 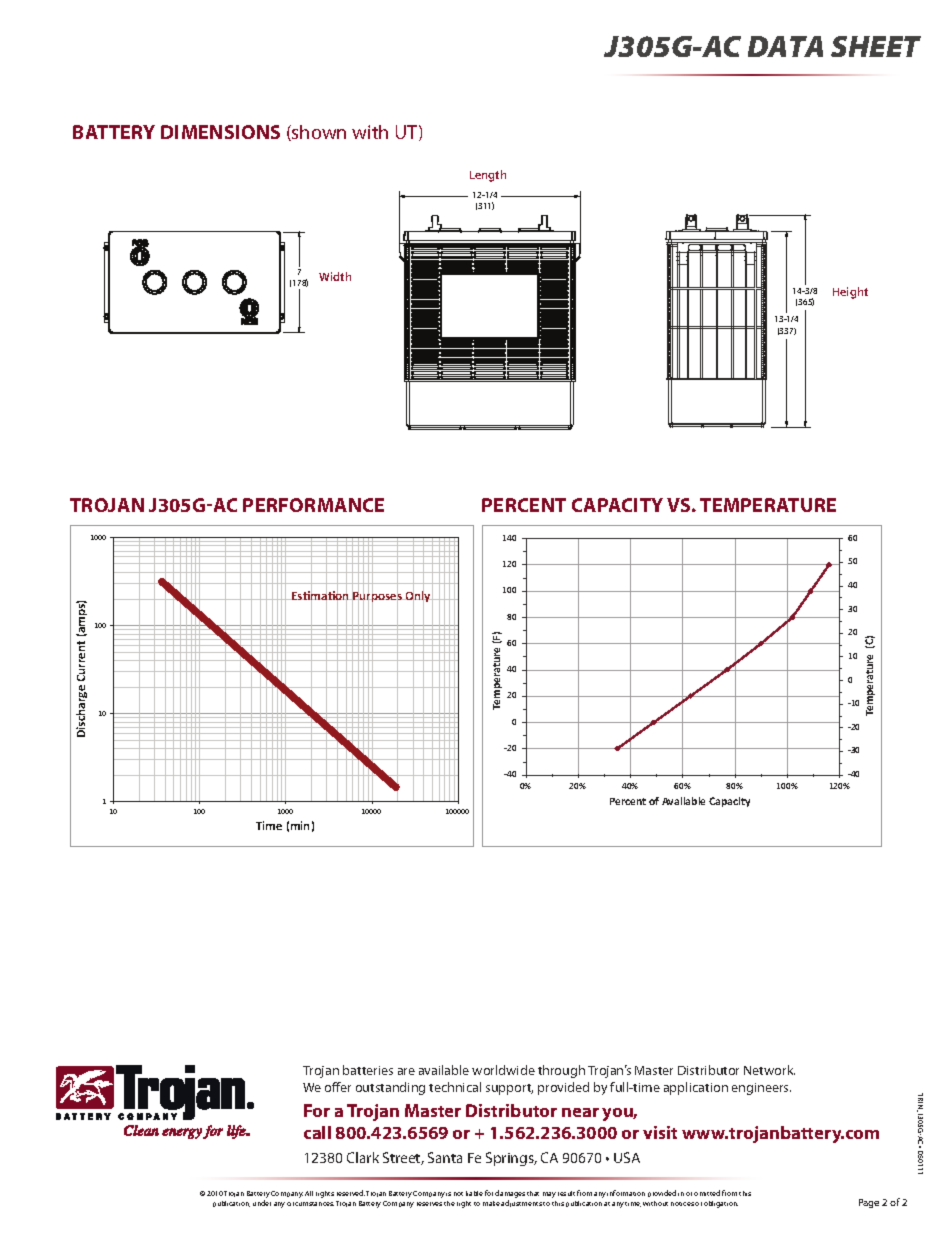 What do you see at coordinates (313, 505) in the image?
I see `performance` at bounding box center [313, 505].
